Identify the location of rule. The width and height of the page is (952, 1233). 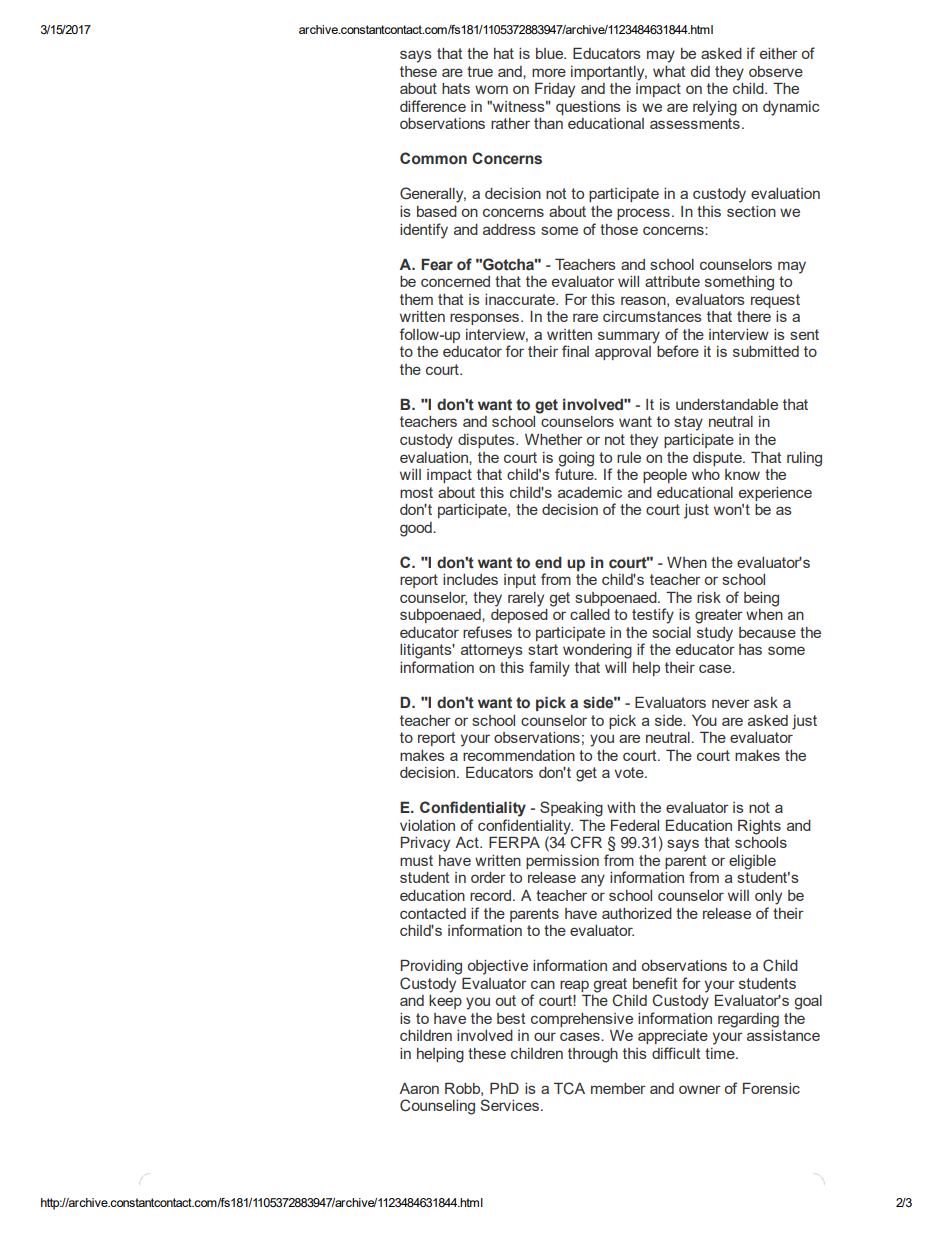
(629, 457).
